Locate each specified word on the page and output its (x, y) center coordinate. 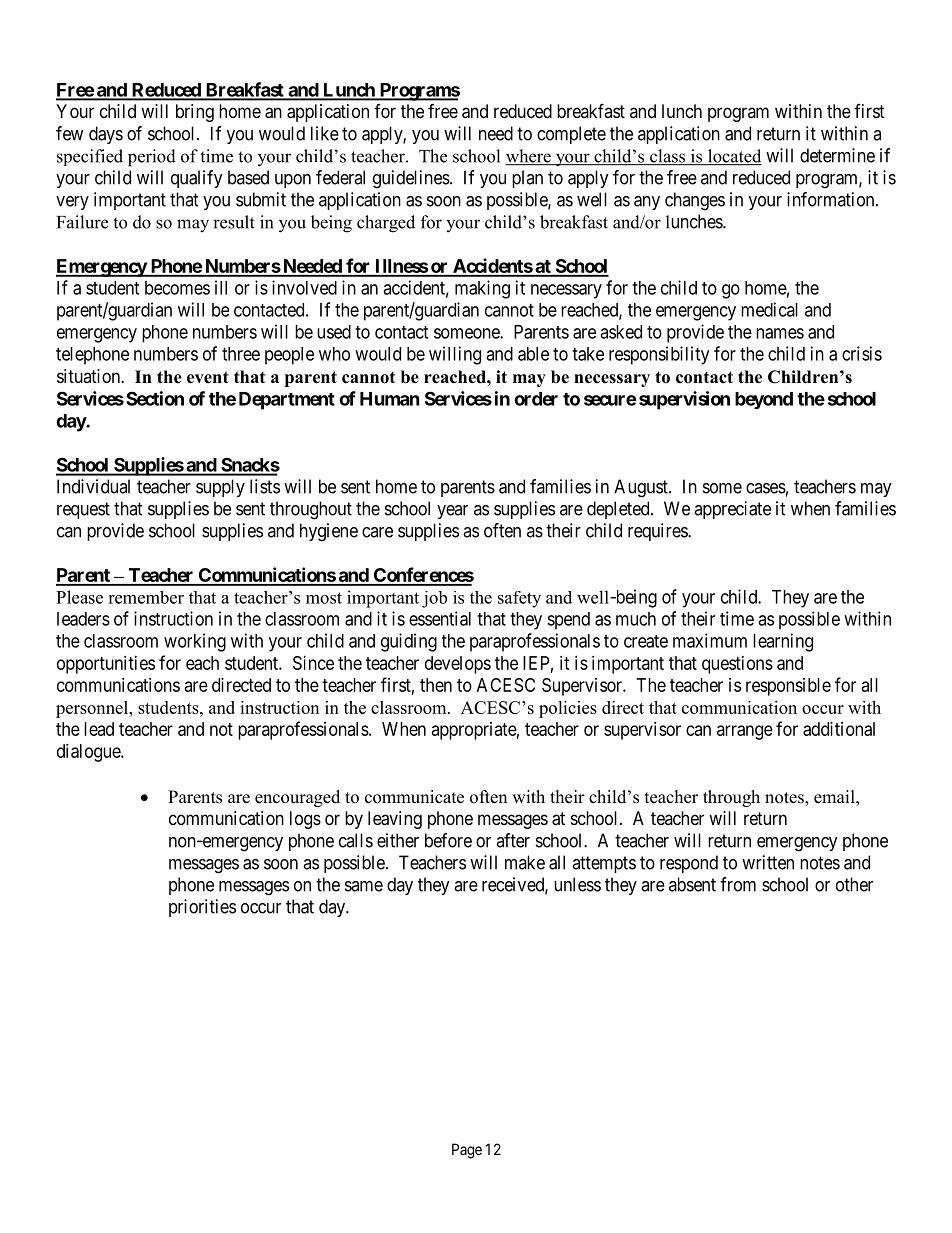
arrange (745, 732)
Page (467, 1151)
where (529, 157)
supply (220, 488)
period (152, 158)
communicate (414, 797)
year (452, 512)
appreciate (732, 510)
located (734, 157)
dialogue (89, 753)
